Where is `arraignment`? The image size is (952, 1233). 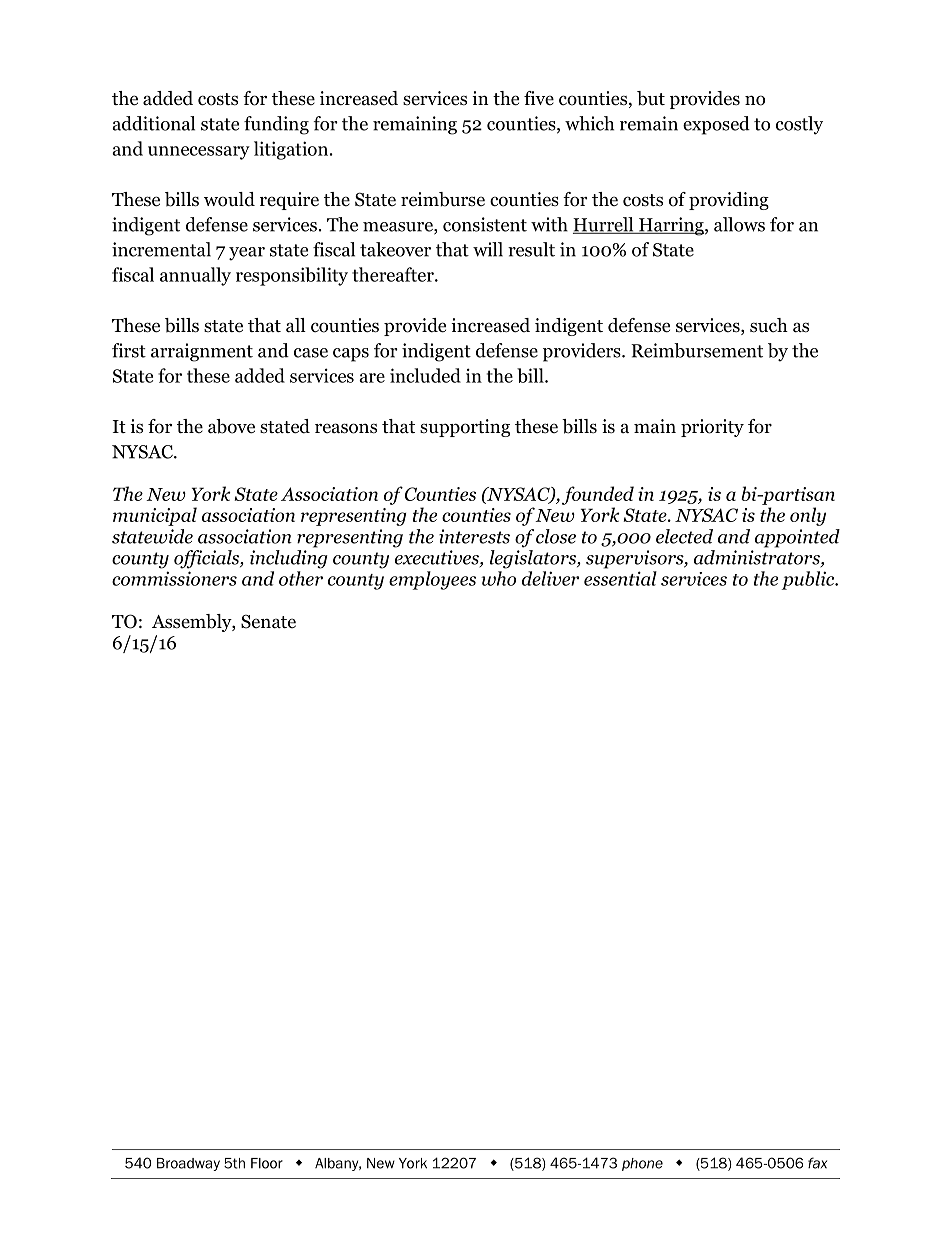 arraignment is located at coordinates (202, 352).
